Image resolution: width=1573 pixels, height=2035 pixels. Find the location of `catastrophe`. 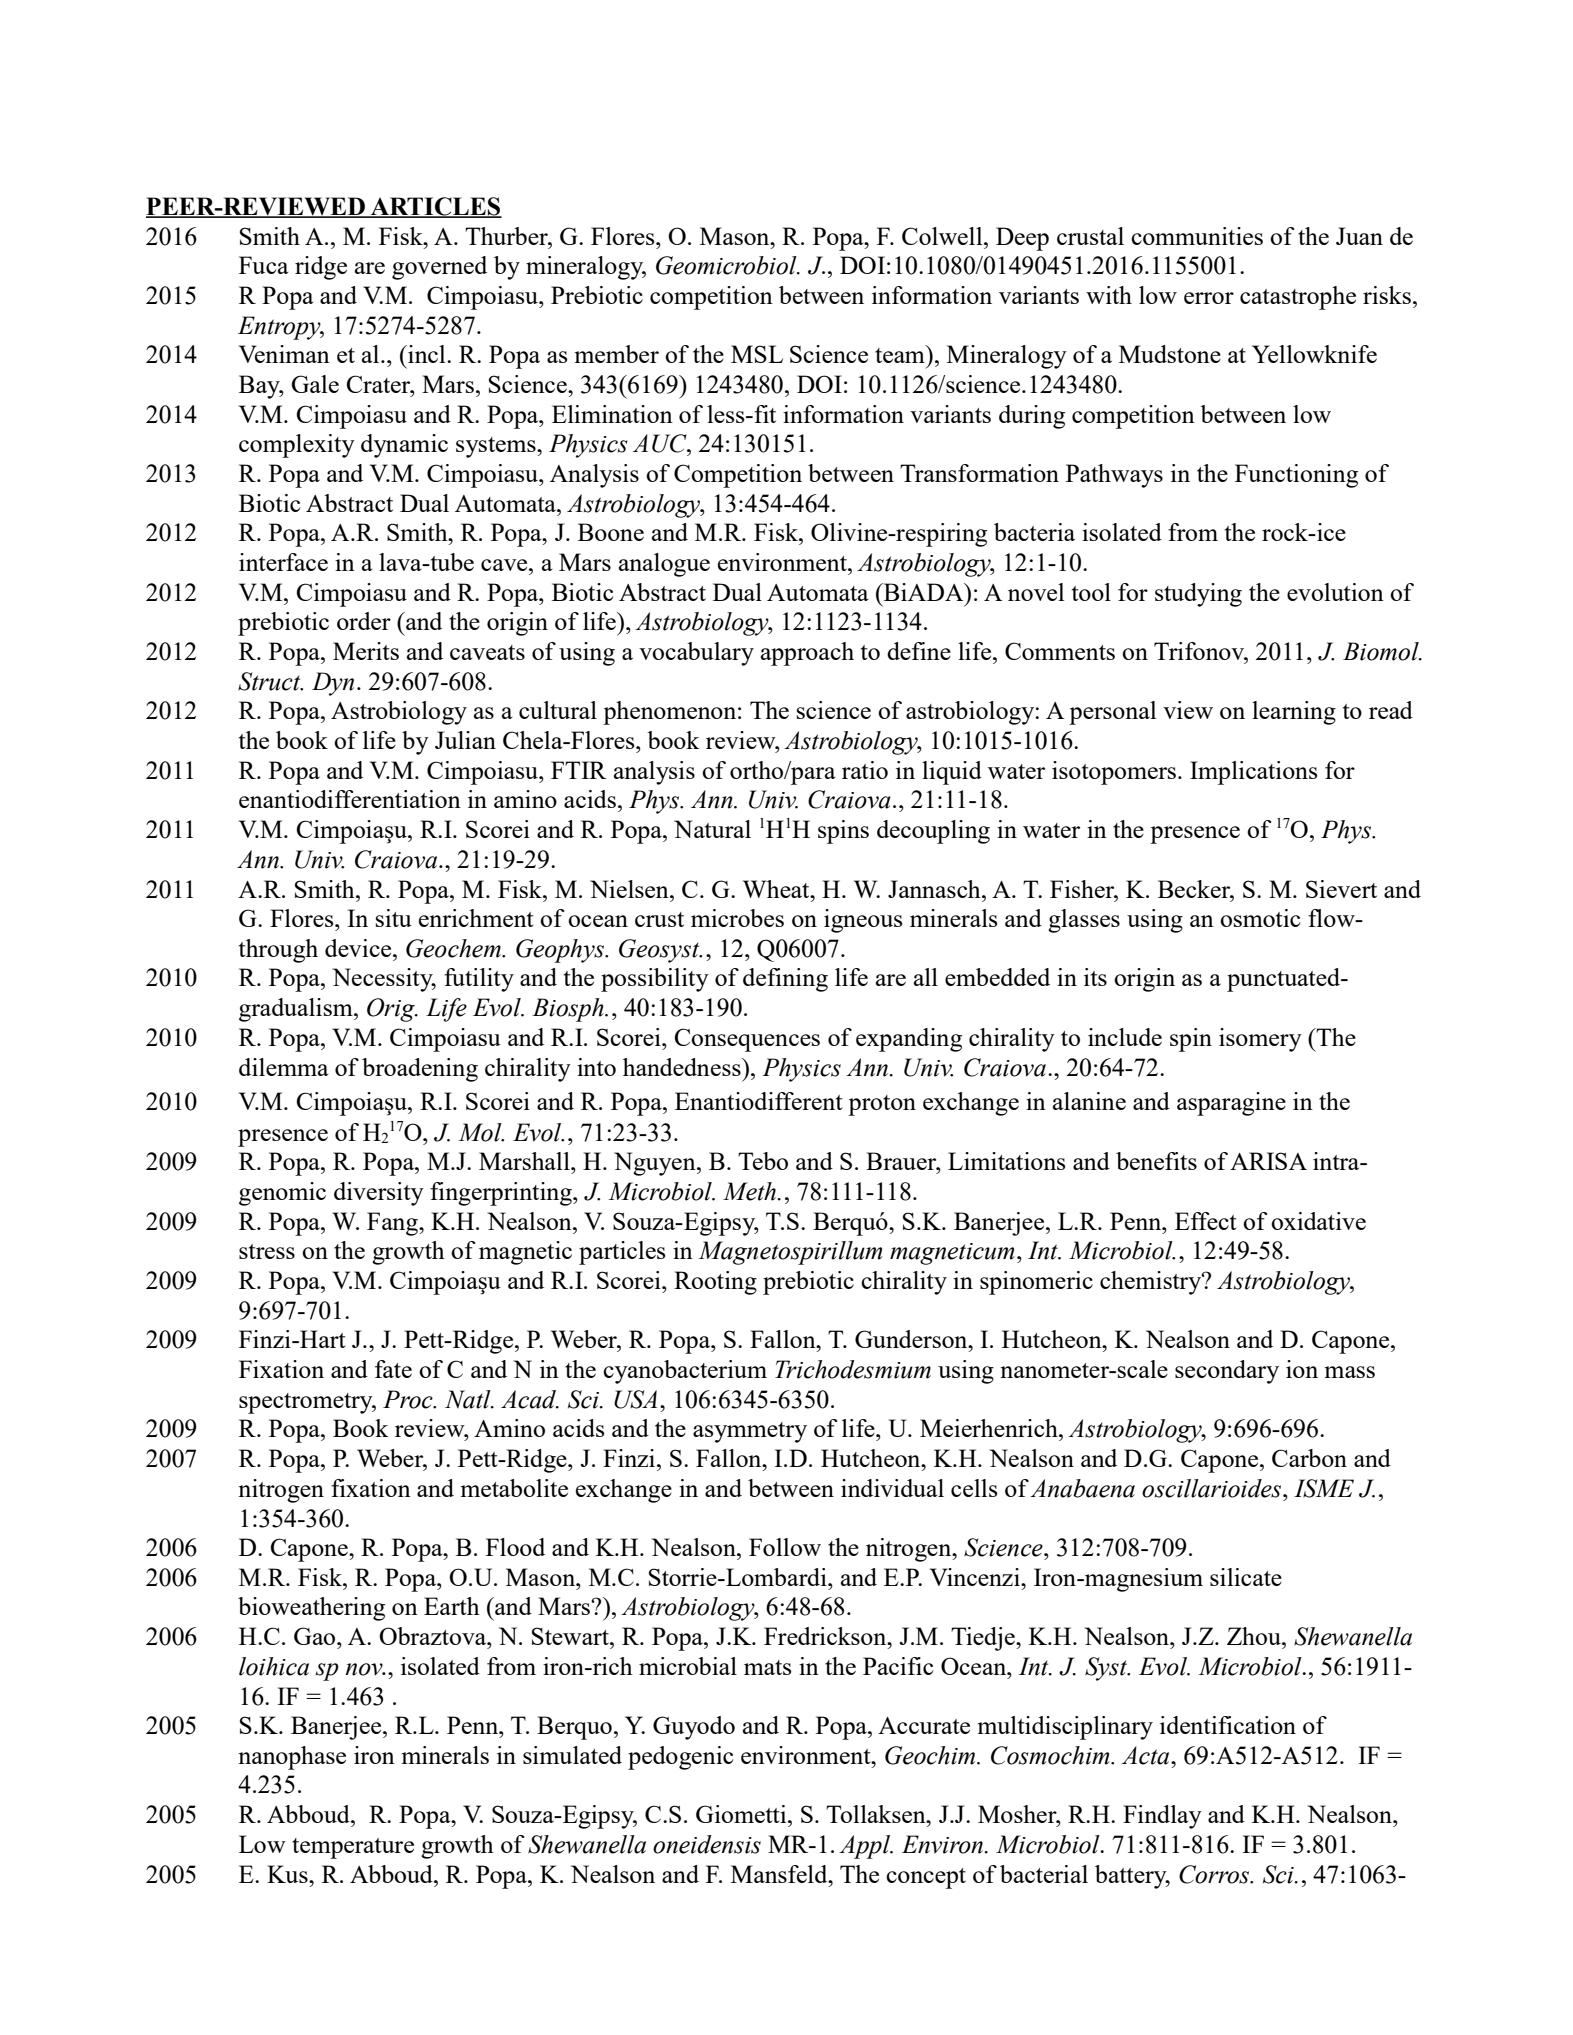

catastrophe is located at coordinates (1298, 298).
